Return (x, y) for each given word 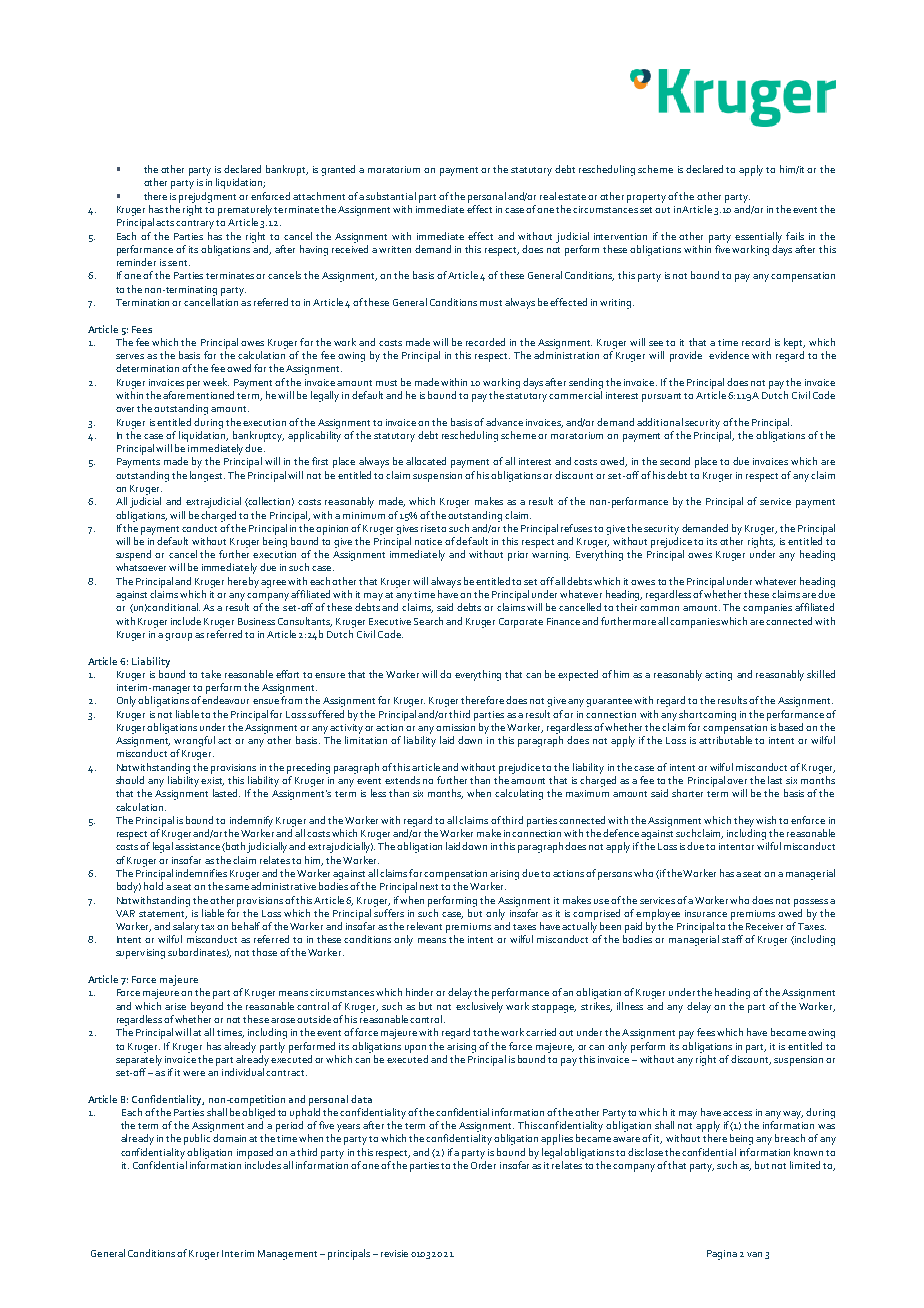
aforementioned (198, 395)
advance (504, 422)
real (548, 196)
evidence (729, 355)
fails (795, 236)
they (744, 821)
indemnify (251, 821)
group (178, 637)
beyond (207, 1007)
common (659, 608)
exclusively (479, 1007)
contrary (196, 224)
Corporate (521, 623)
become (788, 1032)
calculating (519, 794)
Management (287, 1255)
